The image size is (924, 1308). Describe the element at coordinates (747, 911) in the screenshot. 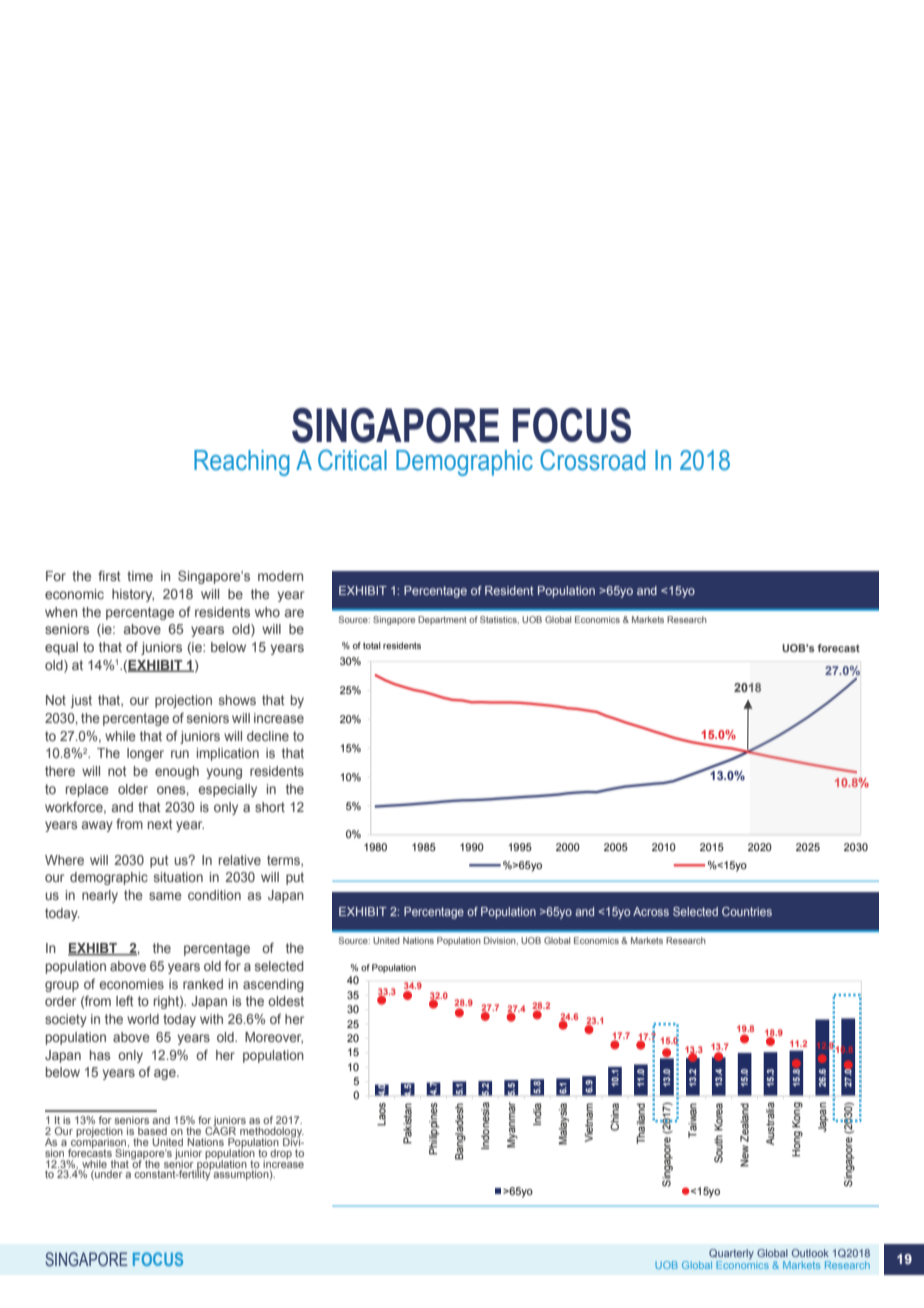

I see `Countries` at that location.
